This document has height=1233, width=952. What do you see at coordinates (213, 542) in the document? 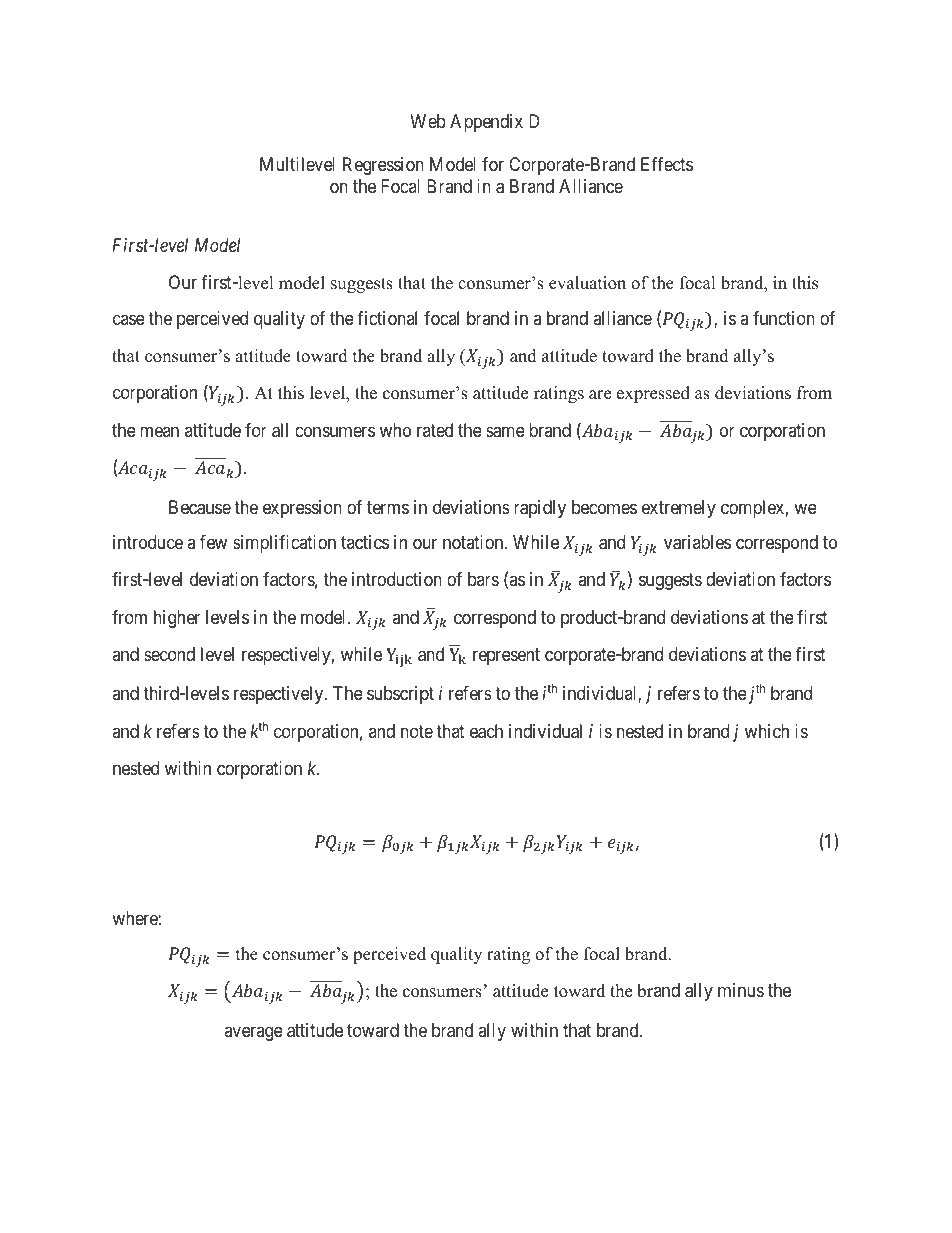
I see `few` at bounding box center [213, 542].
